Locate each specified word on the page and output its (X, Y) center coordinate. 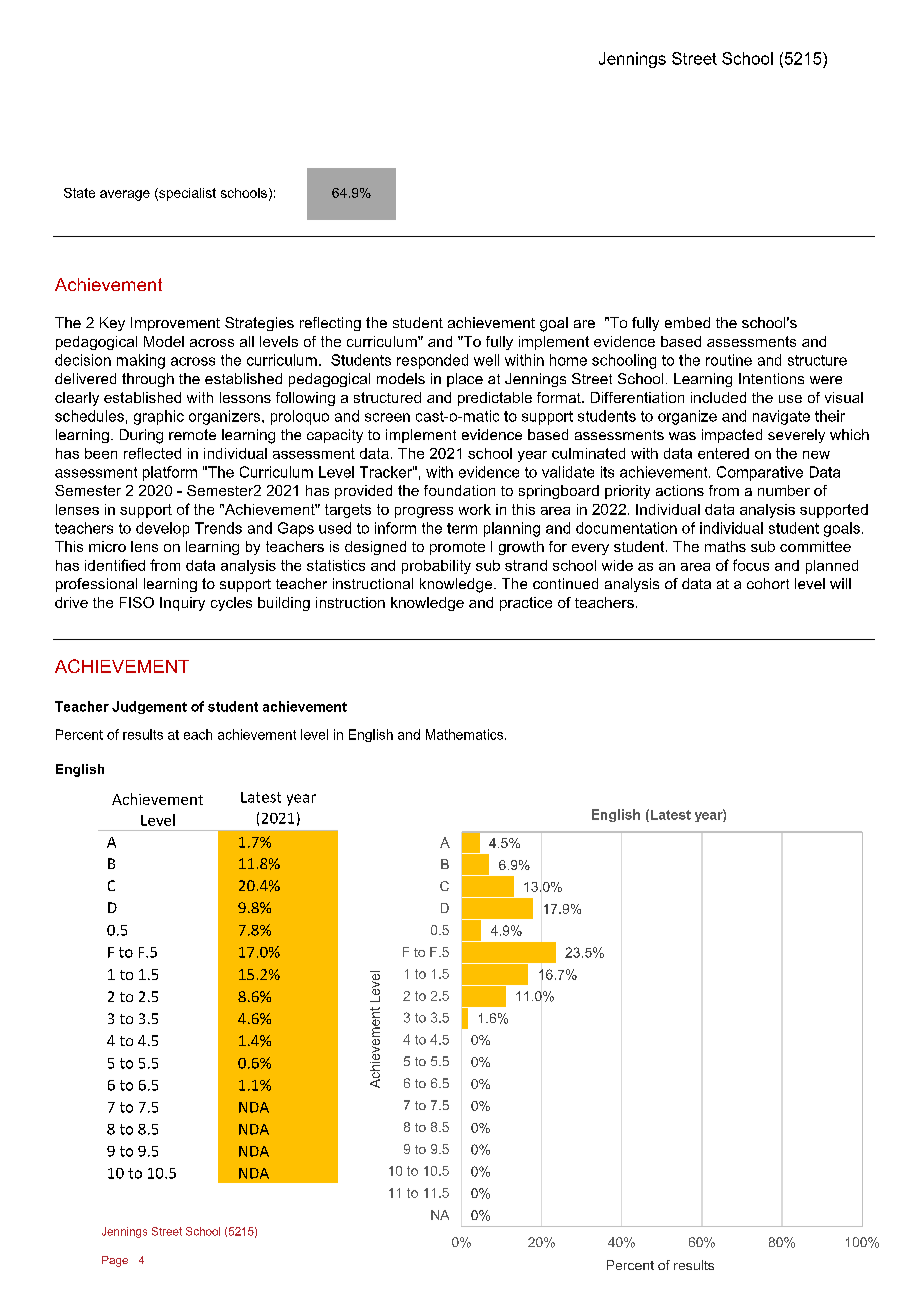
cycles (231, 604)
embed (687, 322)
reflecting (330, 324)
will (840, 583)
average (125, 195)
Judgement (149, 707)
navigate (781, 417)
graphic (159, 417)
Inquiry (182, 604)
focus (751, 565)
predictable (495, 399)
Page (115, 1261)
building (284, 604)
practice (526, 604)
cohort (768, 583)
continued (565, 583)
